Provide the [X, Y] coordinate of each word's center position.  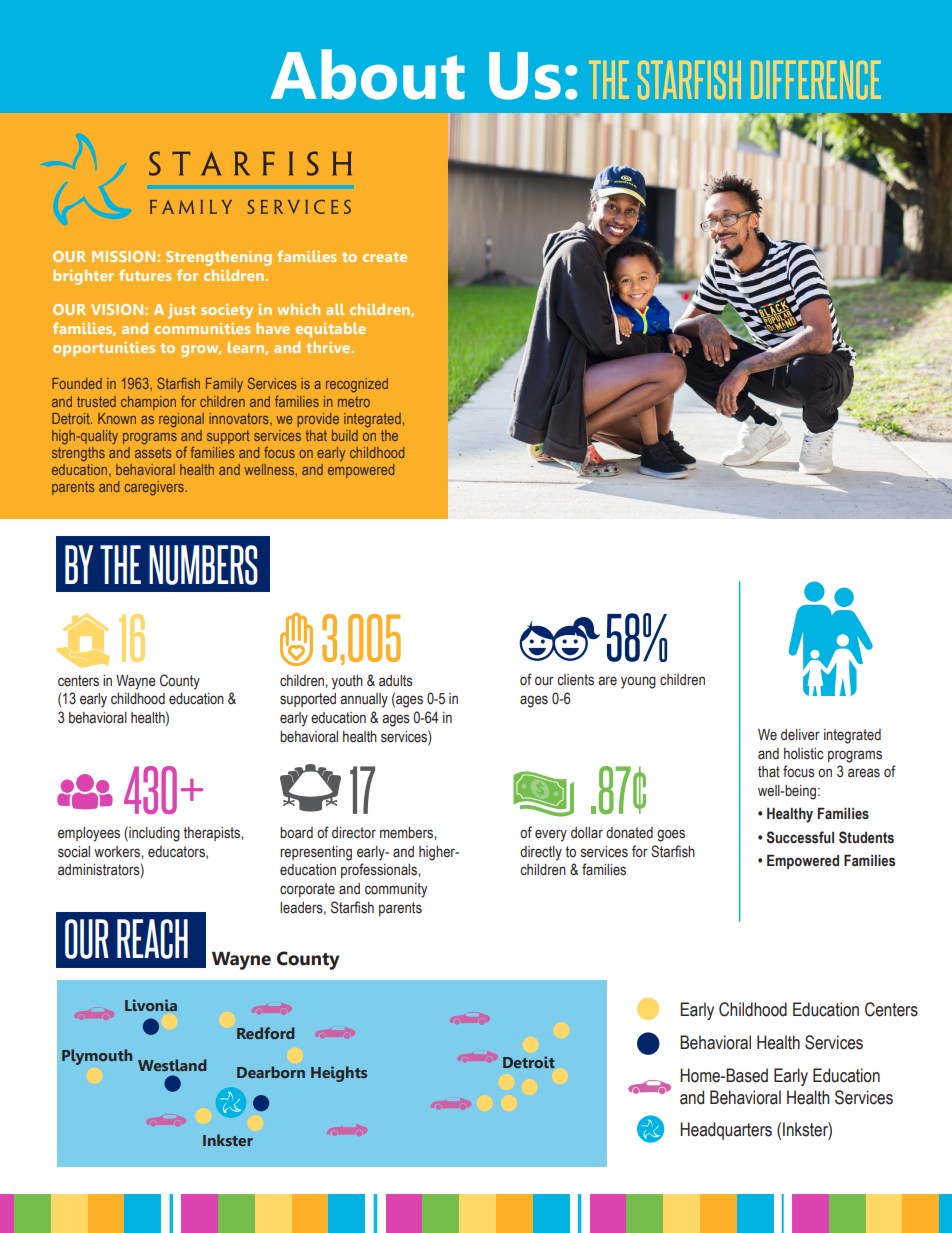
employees [89, 834]
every [551, 835]
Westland [172, 1065]
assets [153, 452]
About [368, 74]
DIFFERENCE [816, 79]
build [345, 435]
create [385, 257]
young [638, 682]
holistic [803, 754]
